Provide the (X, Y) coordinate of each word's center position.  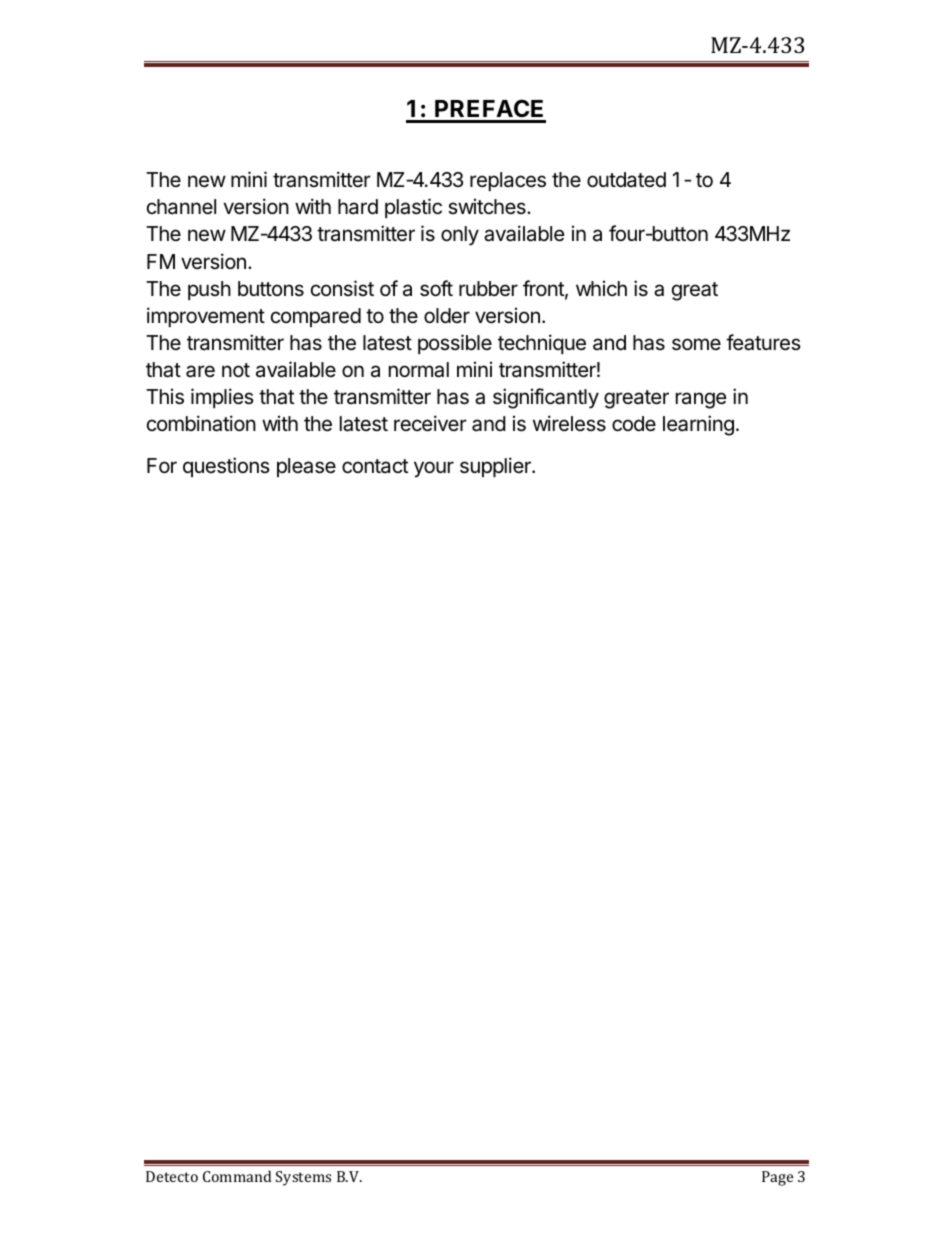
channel (181, 206)
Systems (303, 1178)
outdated (626, 179)
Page (777, 1178)
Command (237, 1176)
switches (488, 206)
